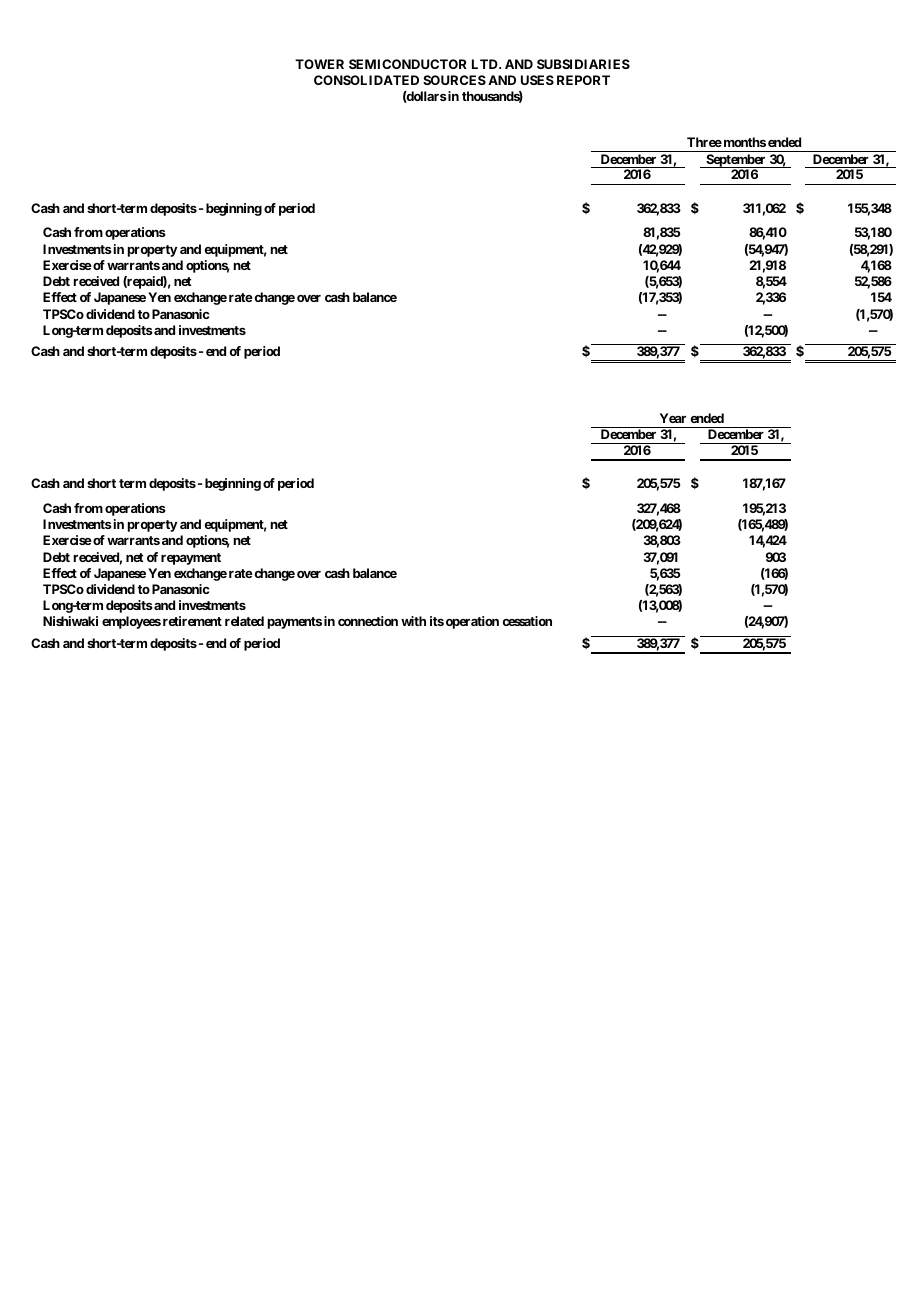 The height and width of the screenshot is (1308, 924). What do you see at coordinates (191, 559) in the screenshot?
I see `repayment` at bounding box center [191, 559].
